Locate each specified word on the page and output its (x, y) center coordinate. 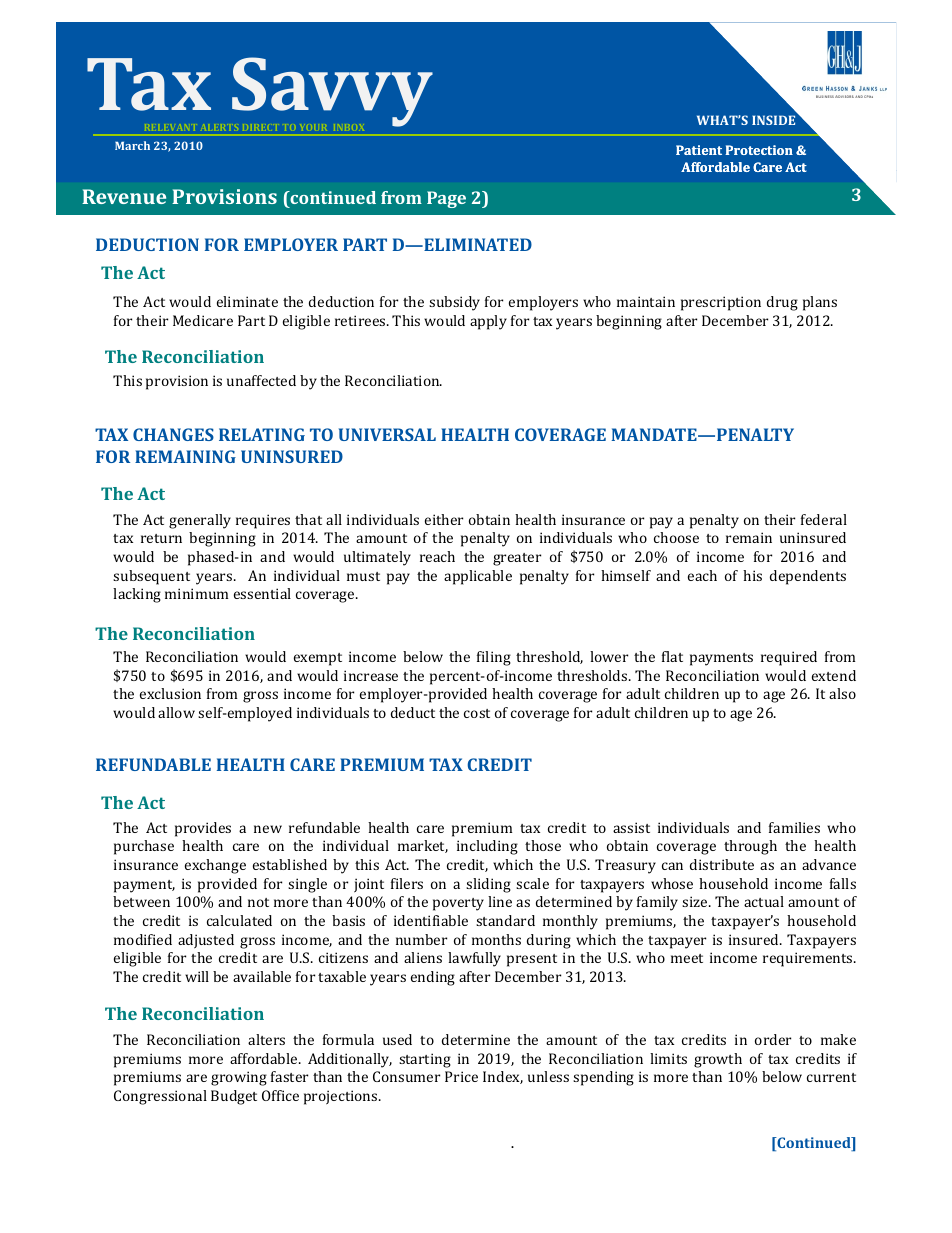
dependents (808, 577)
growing (239, 1078)
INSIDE (773, 120)
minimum (196, 593)
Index (503, 1077)
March (132, 145)
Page (446, 199)
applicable (478, 577)
